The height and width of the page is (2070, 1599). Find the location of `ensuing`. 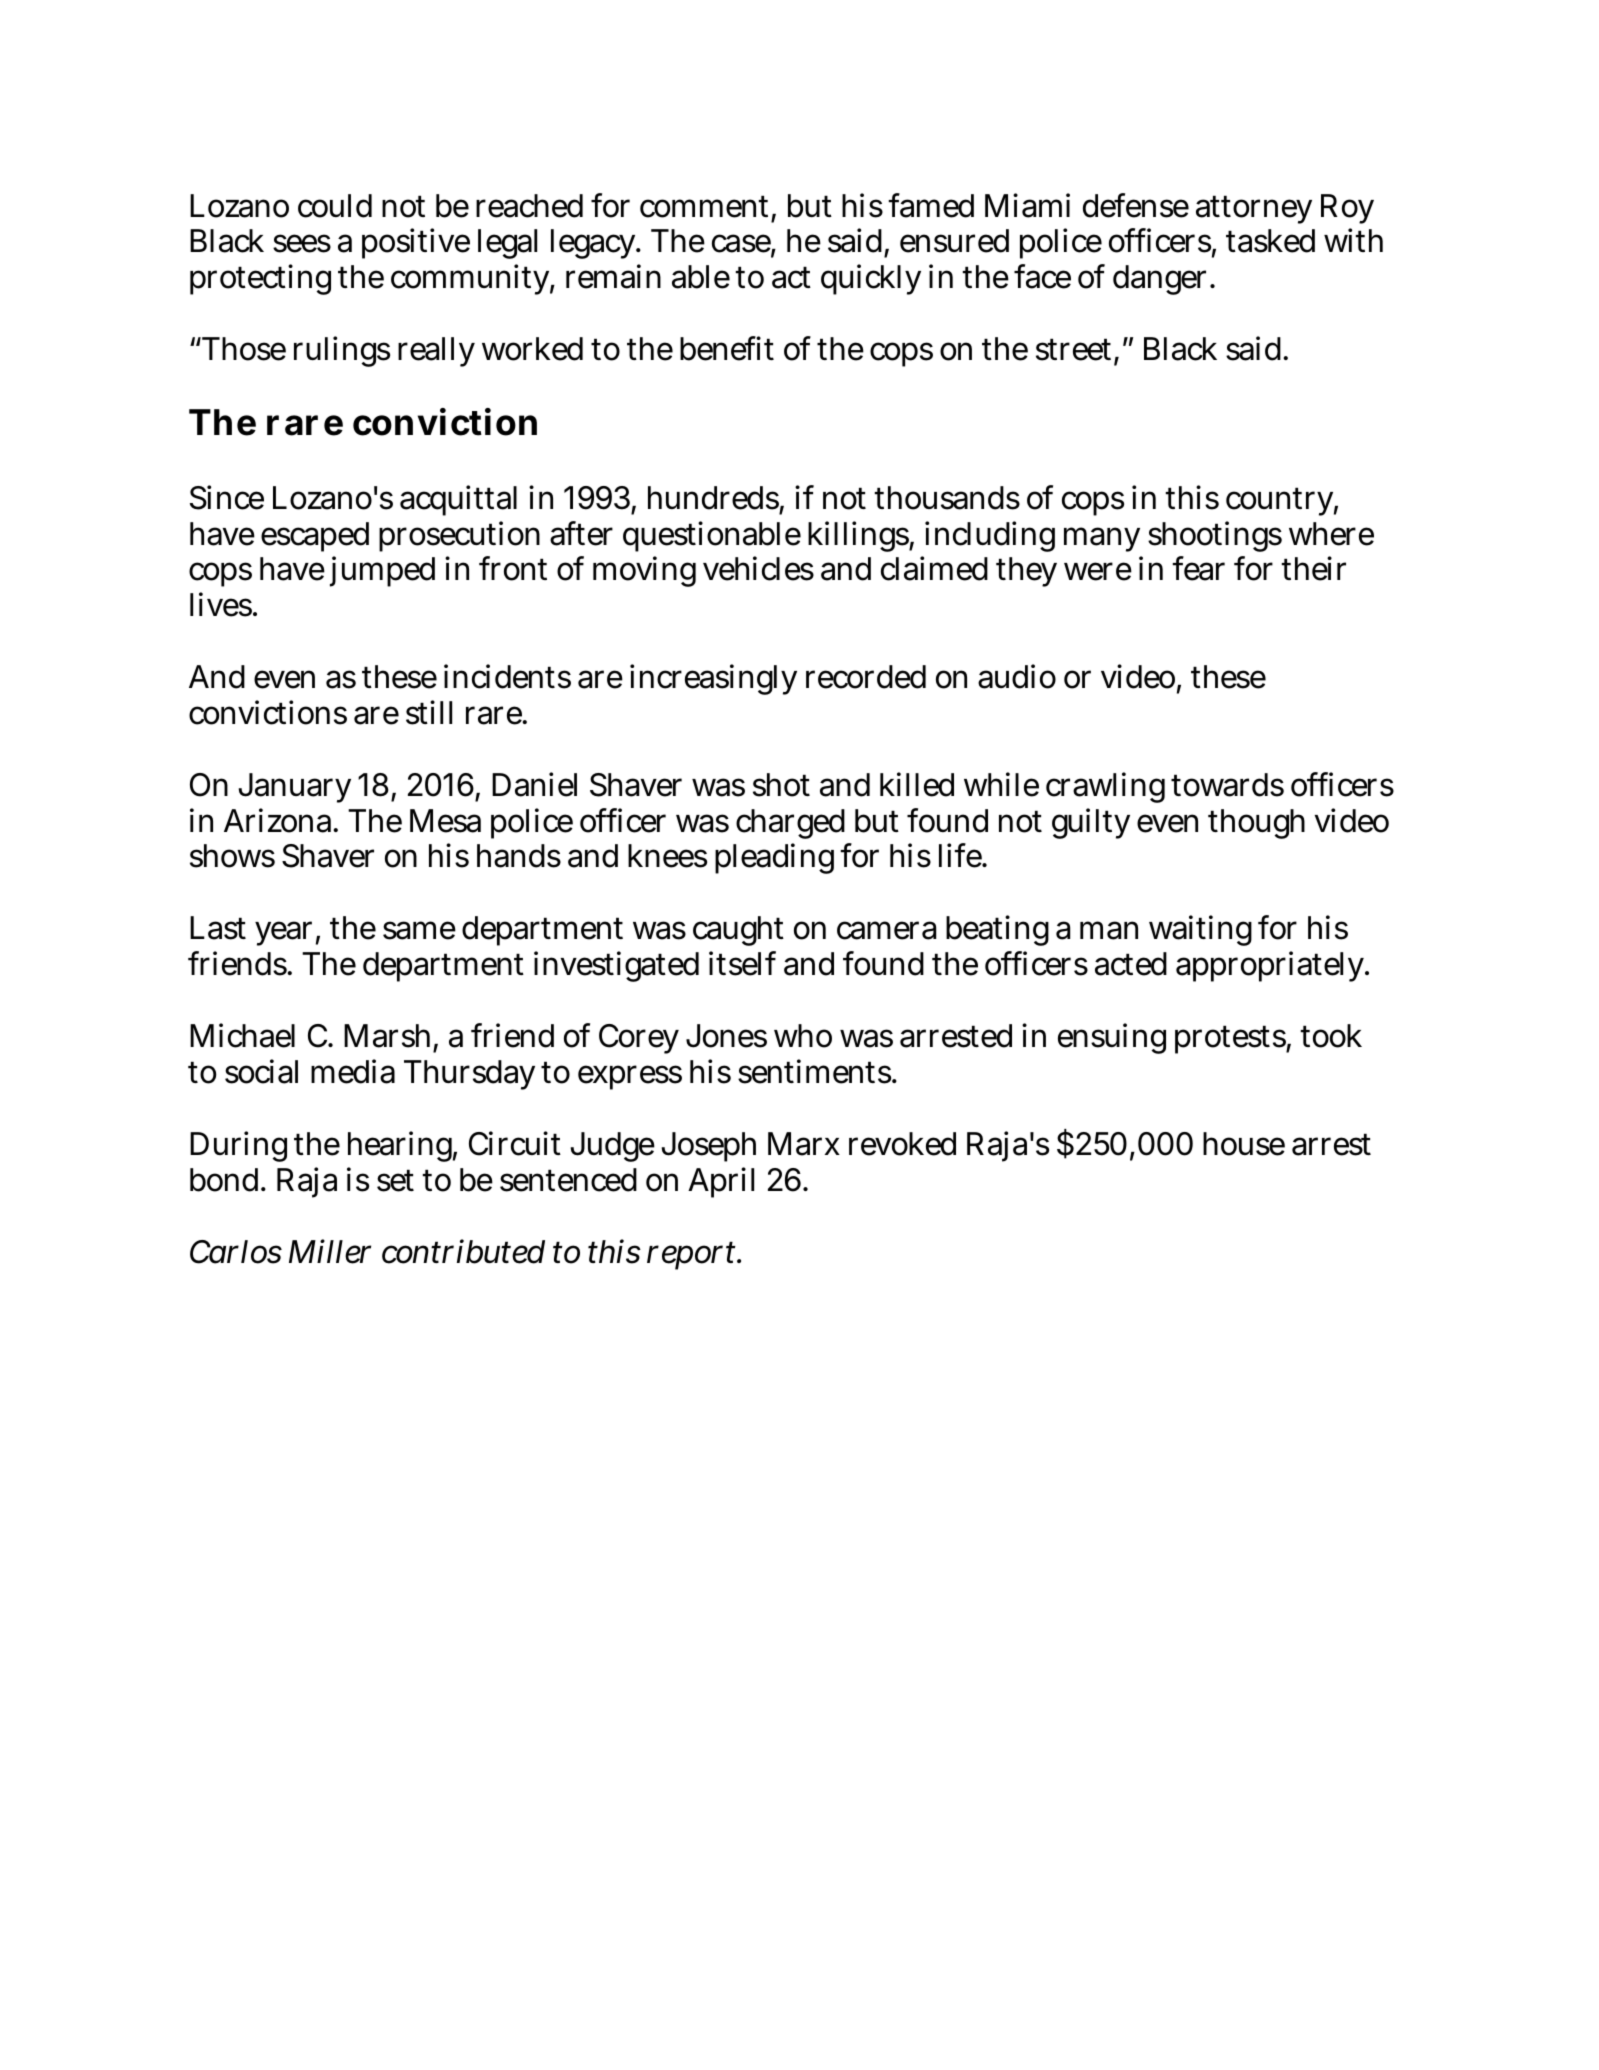

ensuing is located at coordinates (1112, 1039).
